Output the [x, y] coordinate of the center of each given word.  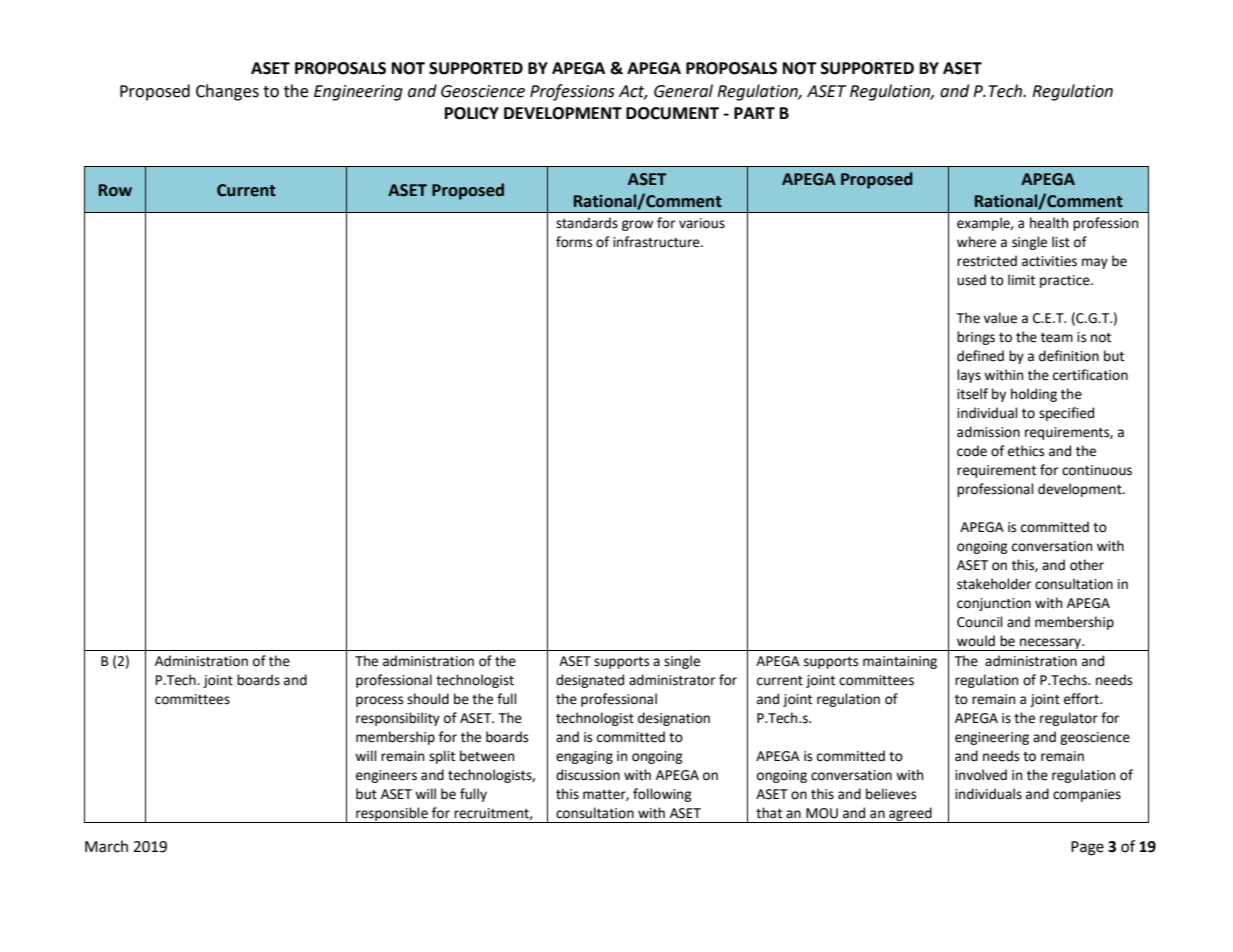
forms [574, 242]
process [379, 701]
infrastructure [657, 242]
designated [590, 681]
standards [587, 223]
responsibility [398, 719]
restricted [987, 261]
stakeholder [994, 584]
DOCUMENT [672, 113]
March [106, 846]
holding [1034, 395]
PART [754, 113]
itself [972, 394]
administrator [672, 680]
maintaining [900, 662]
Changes [227, 92]
